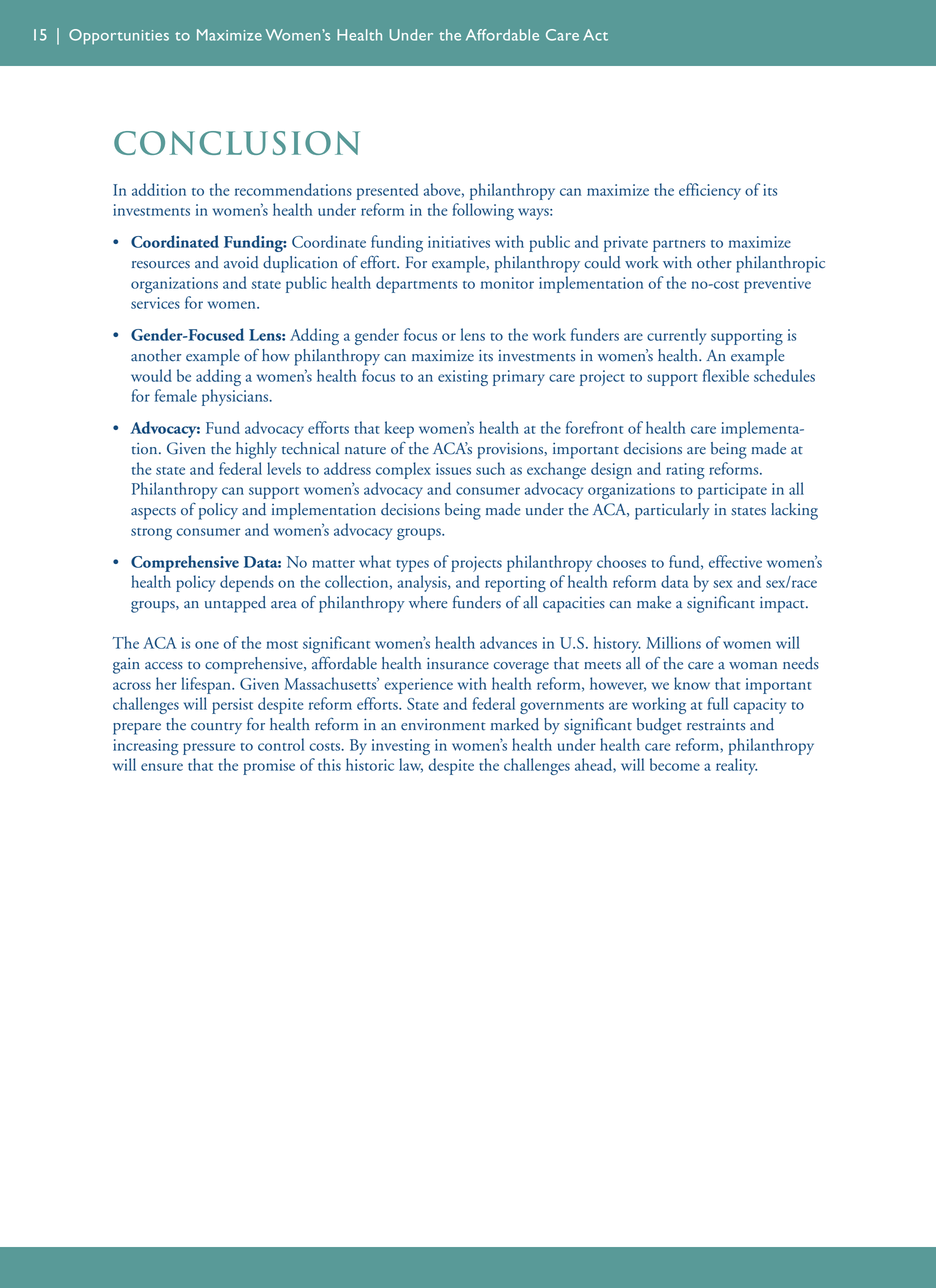 Image resolution: width=936 pixels, height=1288 pixels. What do you see at coordinates (155, 303) in the document?
I see `services` at bounding box center [155, 303].
